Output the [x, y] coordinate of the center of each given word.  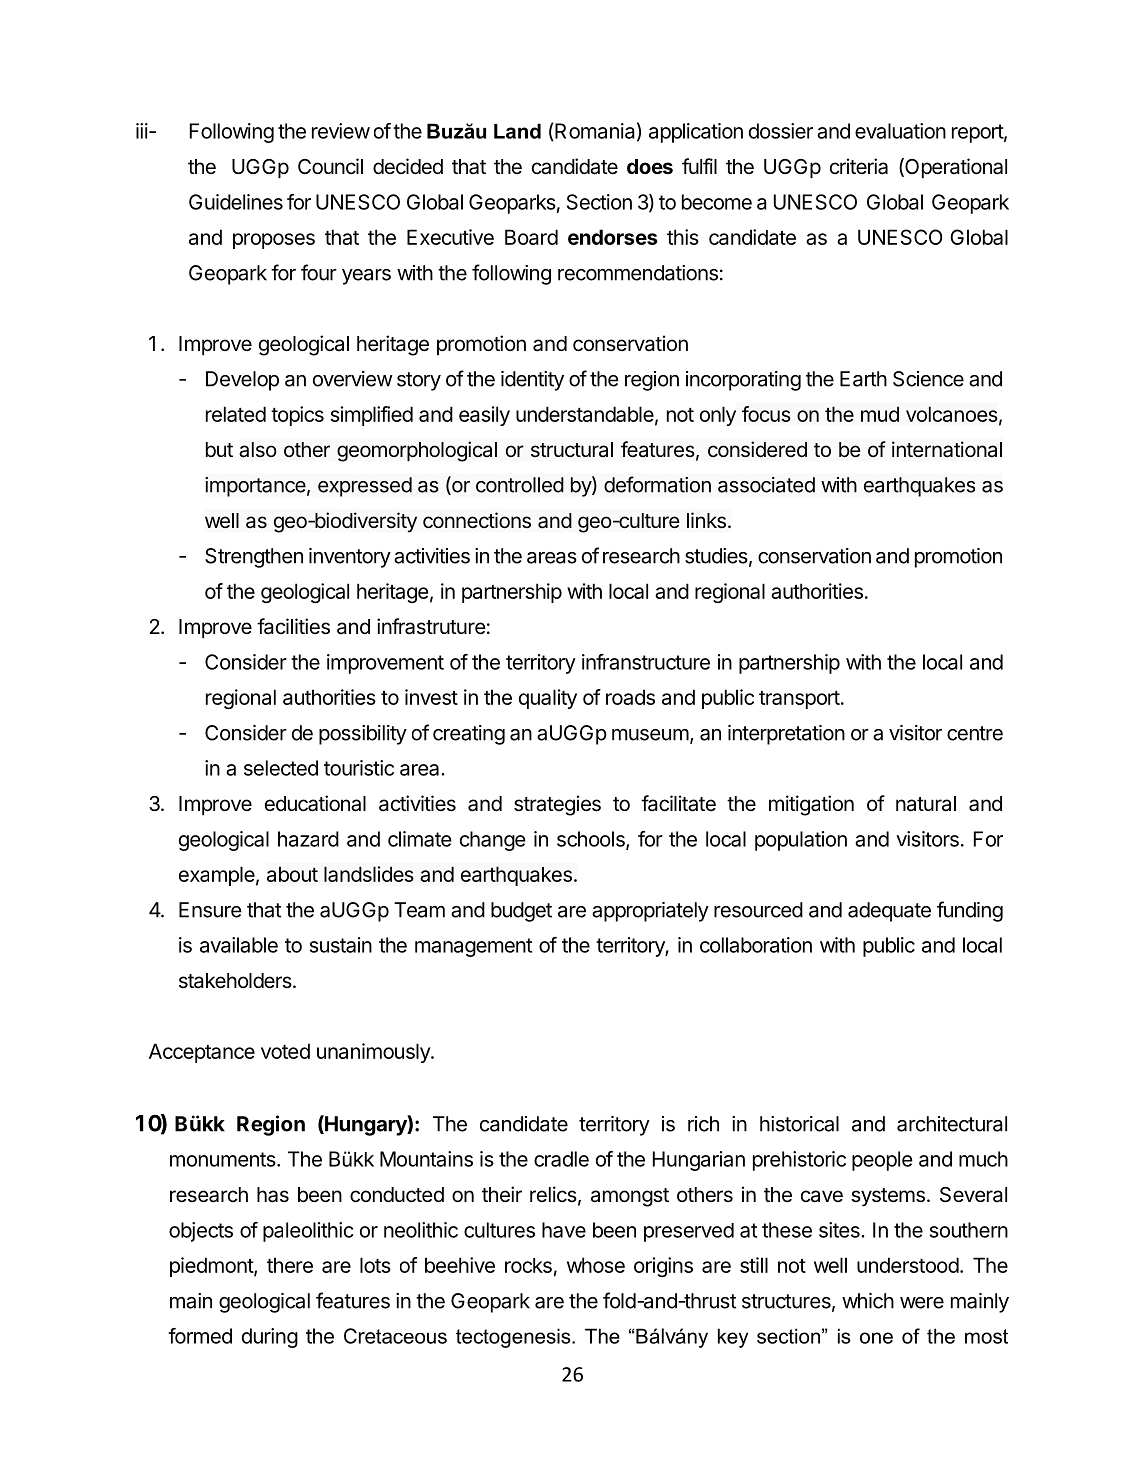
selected [281, 768]
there [290, 1265]
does [650, 166]
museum [650, 735]
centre [975, 733]
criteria [859, 166]
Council [330, 166]
